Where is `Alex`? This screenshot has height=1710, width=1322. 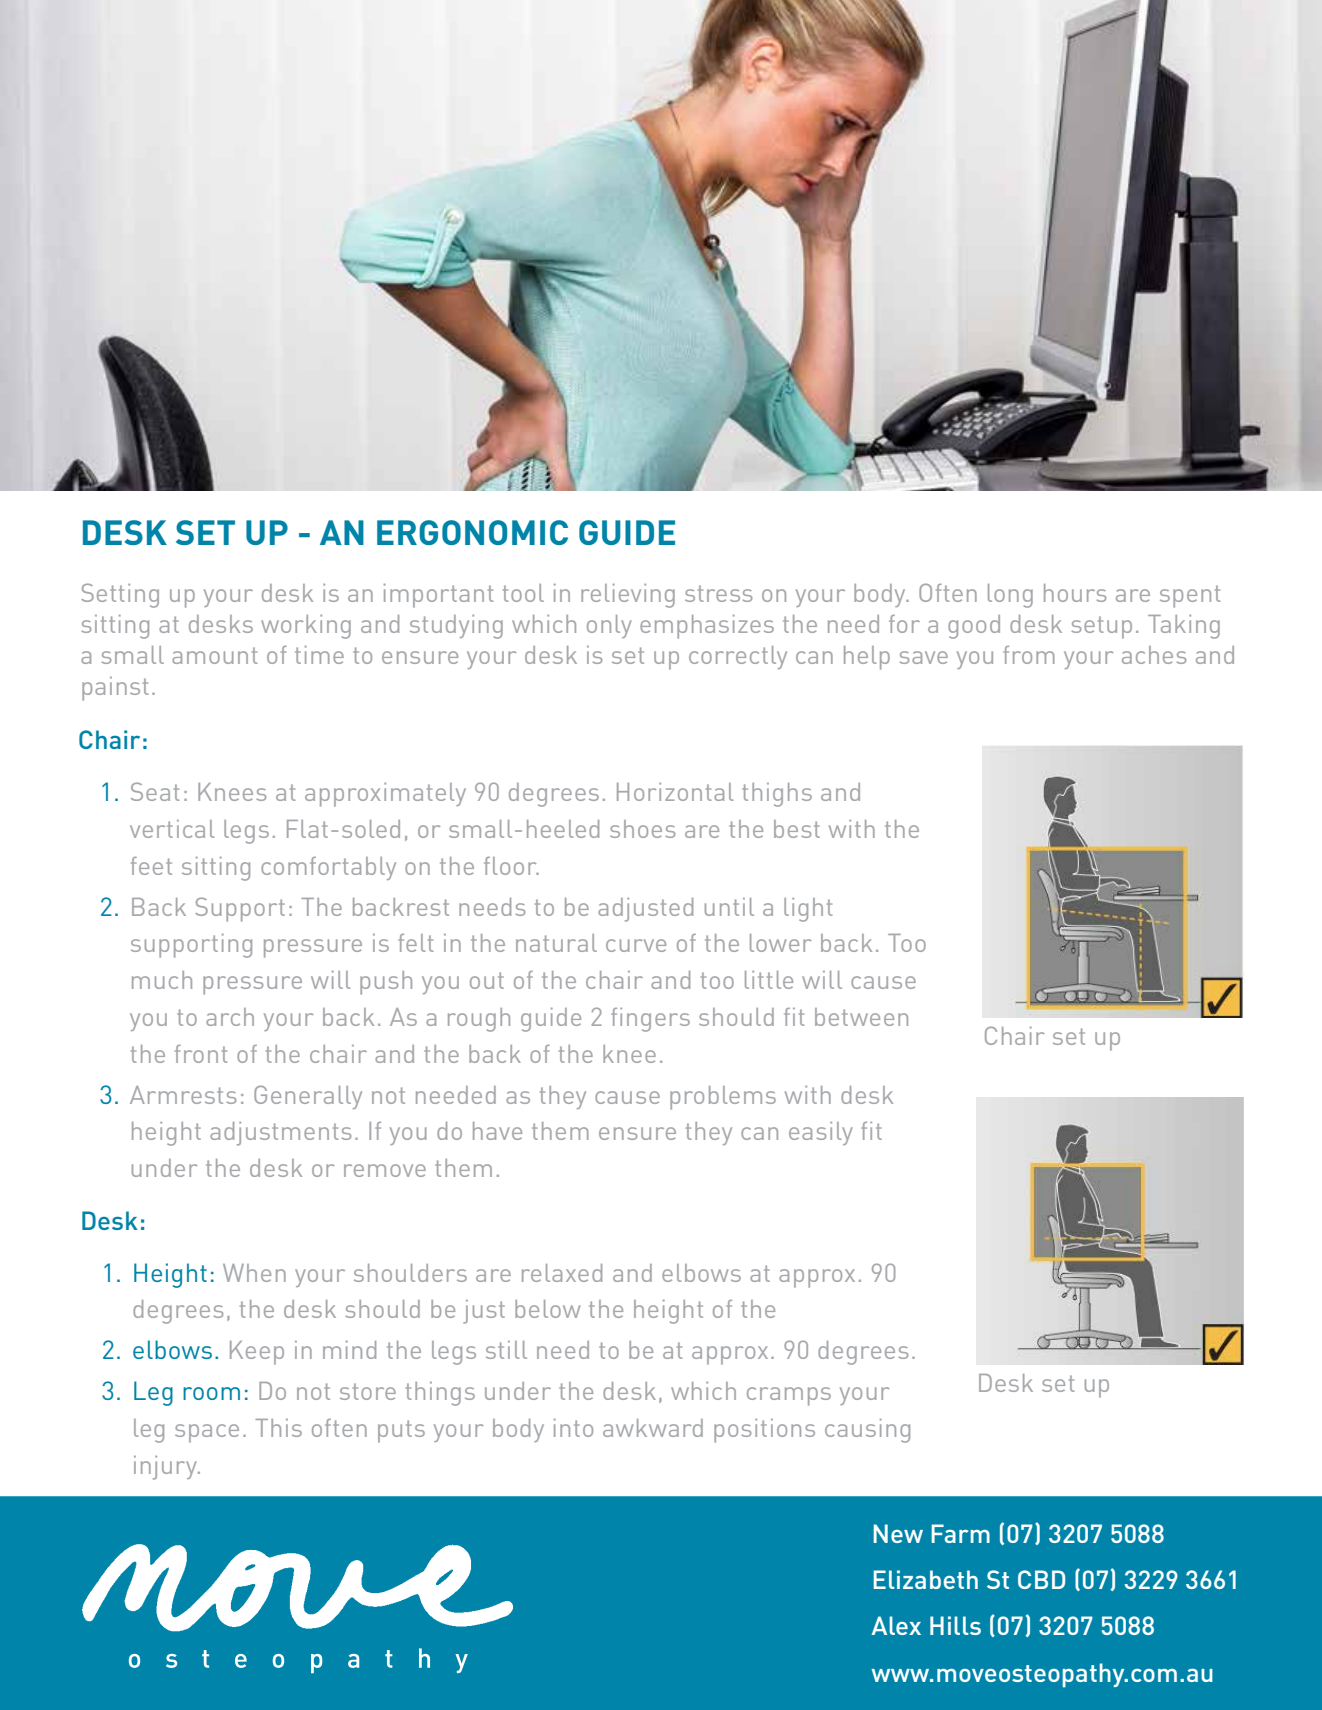 Alex is located at coordinates (896, 1625).
